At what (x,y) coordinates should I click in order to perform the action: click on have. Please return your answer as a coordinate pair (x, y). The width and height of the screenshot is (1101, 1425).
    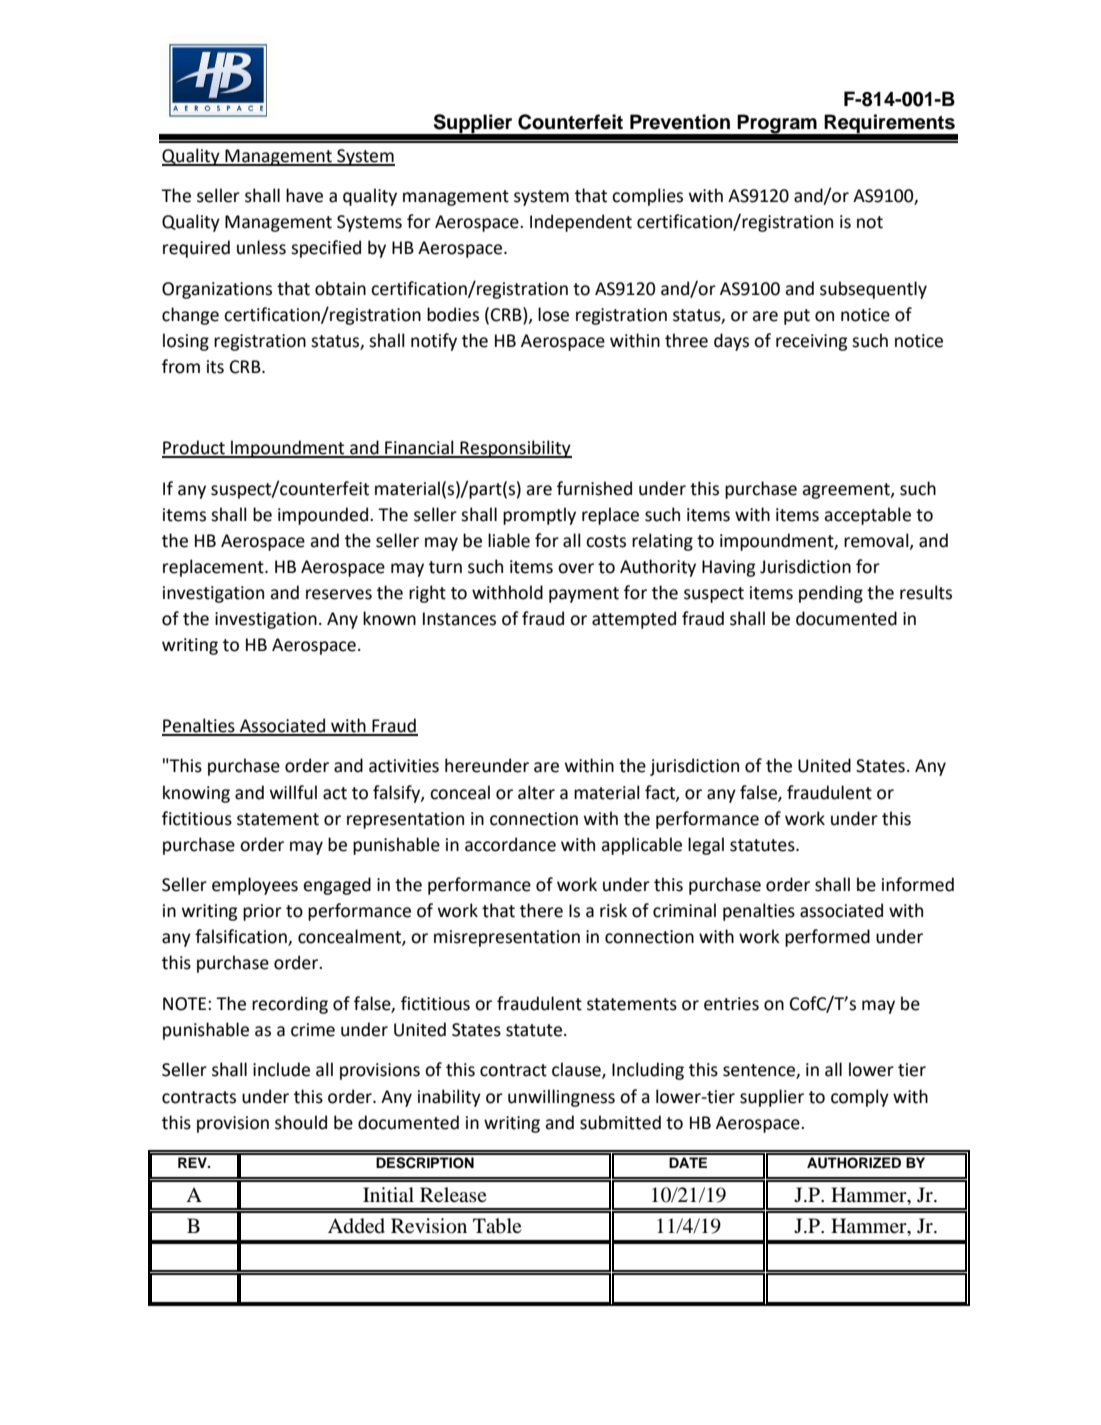
    Looking at the image, I should click on (304, 195).
